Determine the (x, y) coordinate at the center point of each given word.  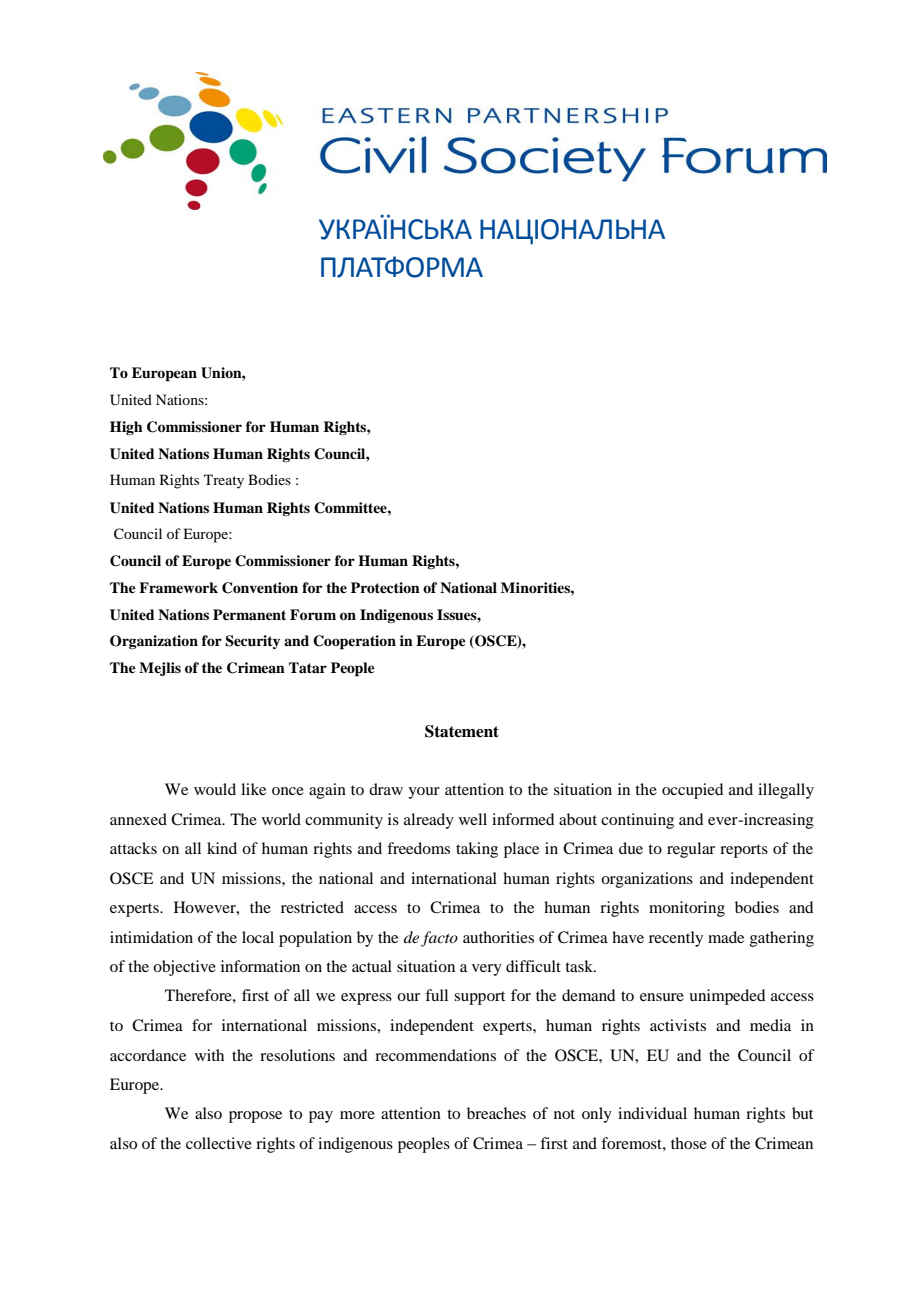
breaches (496, 1113)
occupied (692, 791)
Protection (385, 587)
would (215, 789)
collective (219, 1143)
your (424, 793)
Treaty (224, 481)
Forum (313, 615)
